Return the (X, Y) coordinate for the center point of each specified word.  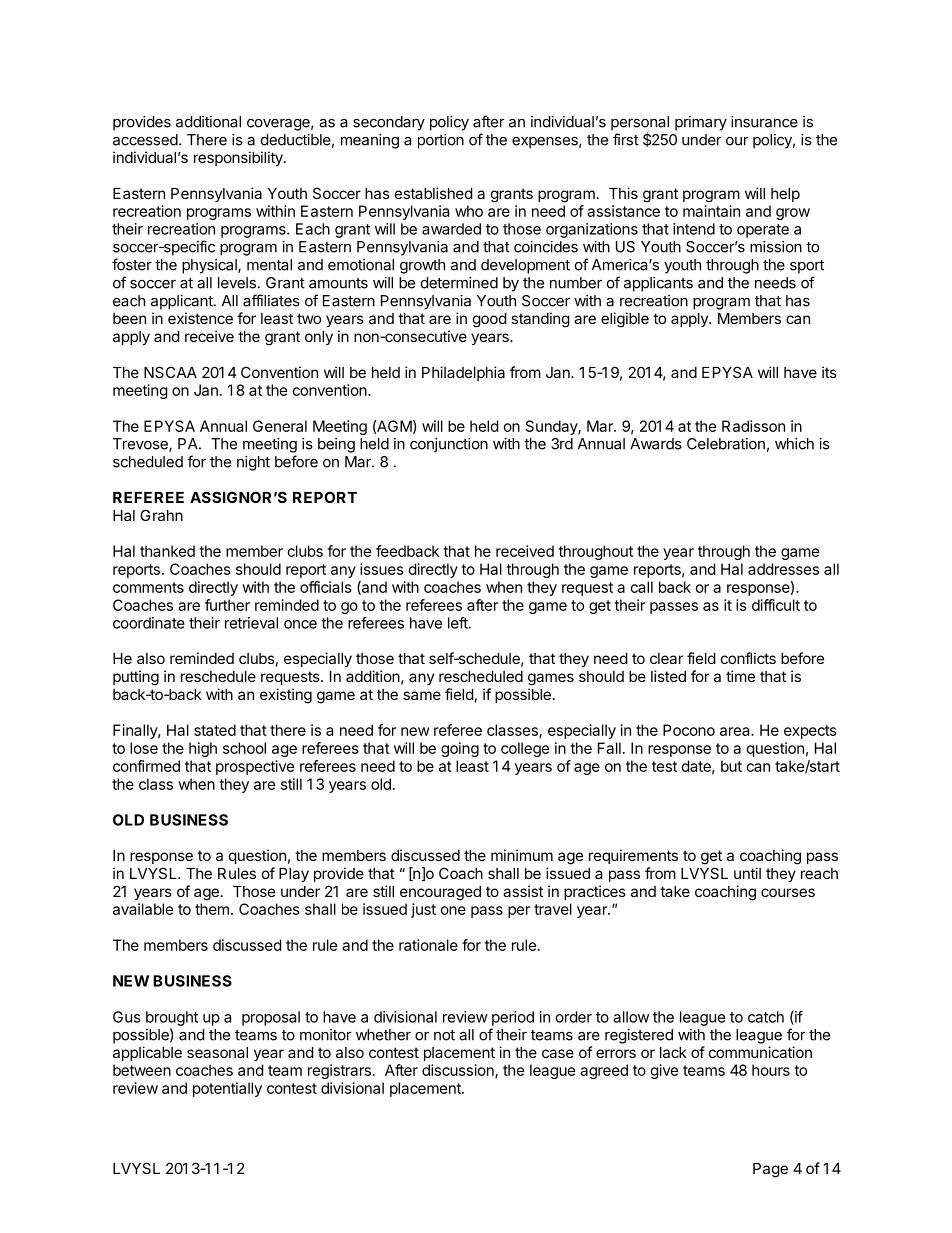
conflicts (748, 658)
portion (441, 141)
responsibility (239, 158)
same (422, 695)
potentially (227, 1089)
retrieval (251, 623)
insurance (764, 122)
